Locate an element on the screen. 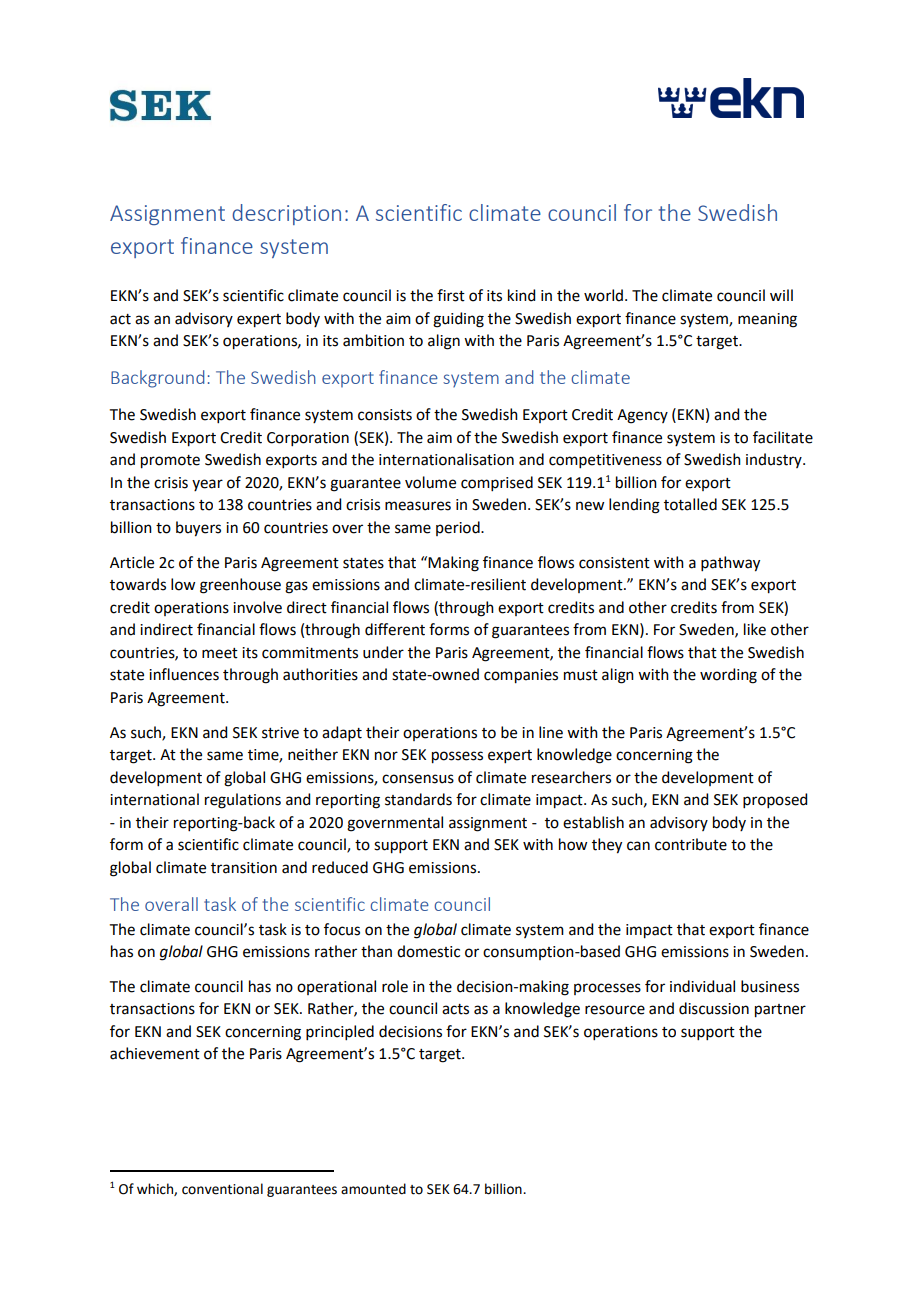 The image size is (924, 1308). description is located at coordinates (286, 214).
